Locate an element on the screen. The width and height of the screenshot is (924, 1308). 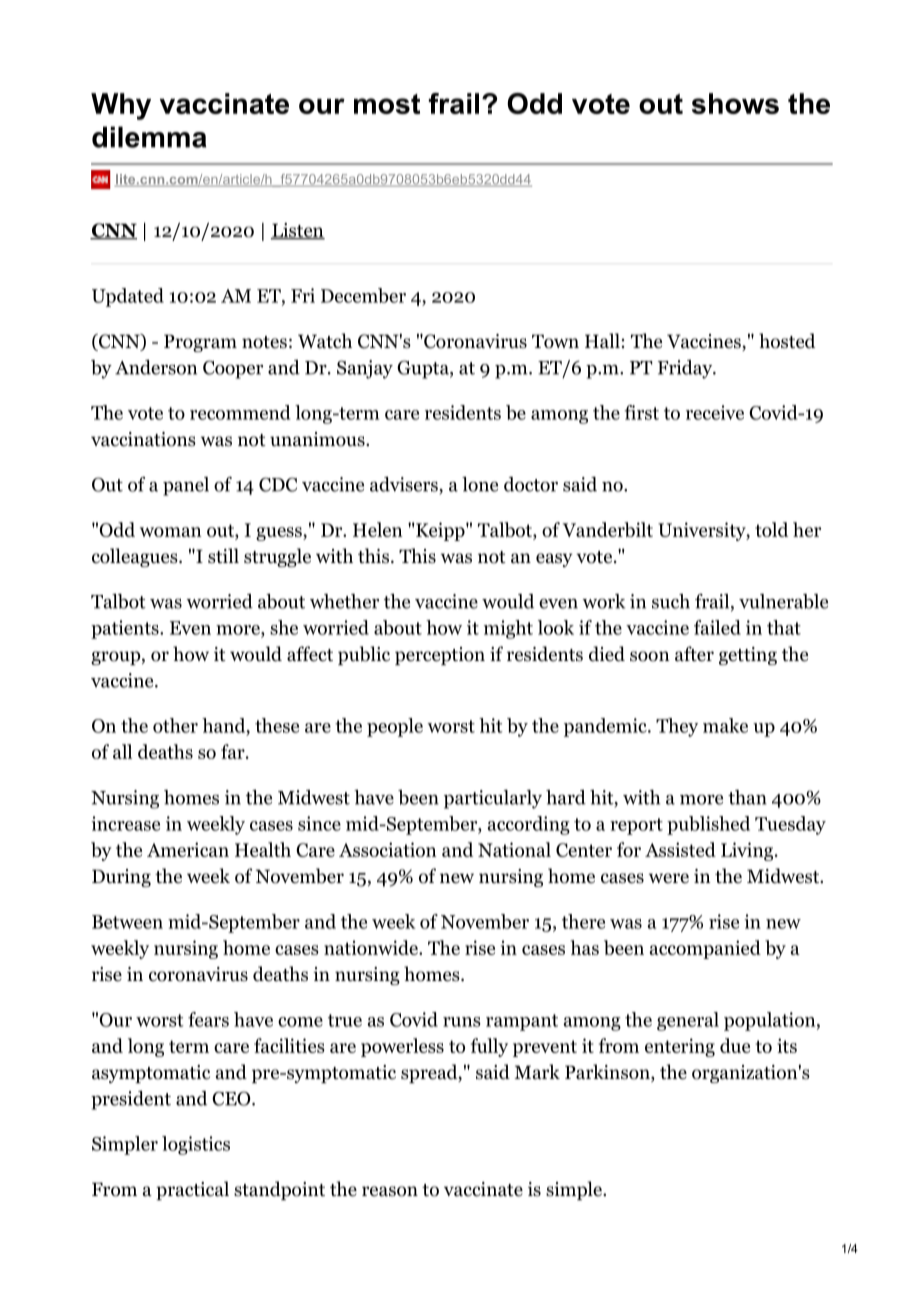
accompanied is located at coordinates (705, 949).
